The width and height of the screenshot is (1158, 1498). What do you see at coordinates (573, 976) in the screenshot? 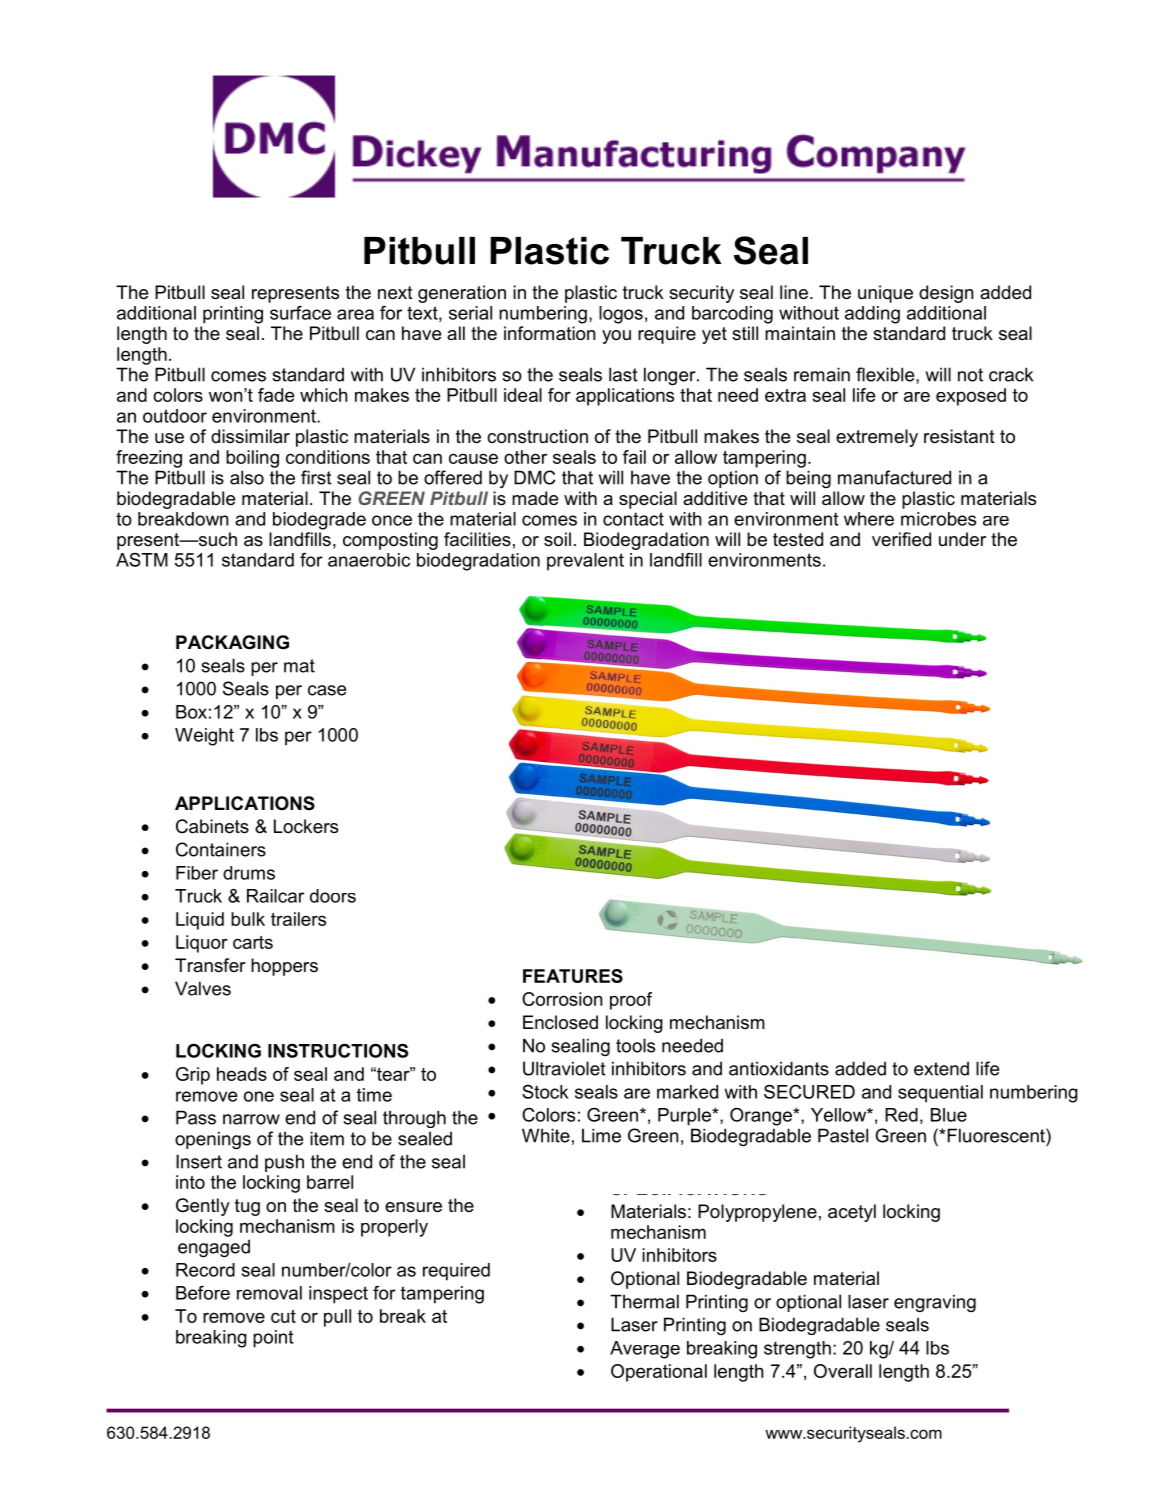
I see `FEATURES` at bounding box center [573, 976].
